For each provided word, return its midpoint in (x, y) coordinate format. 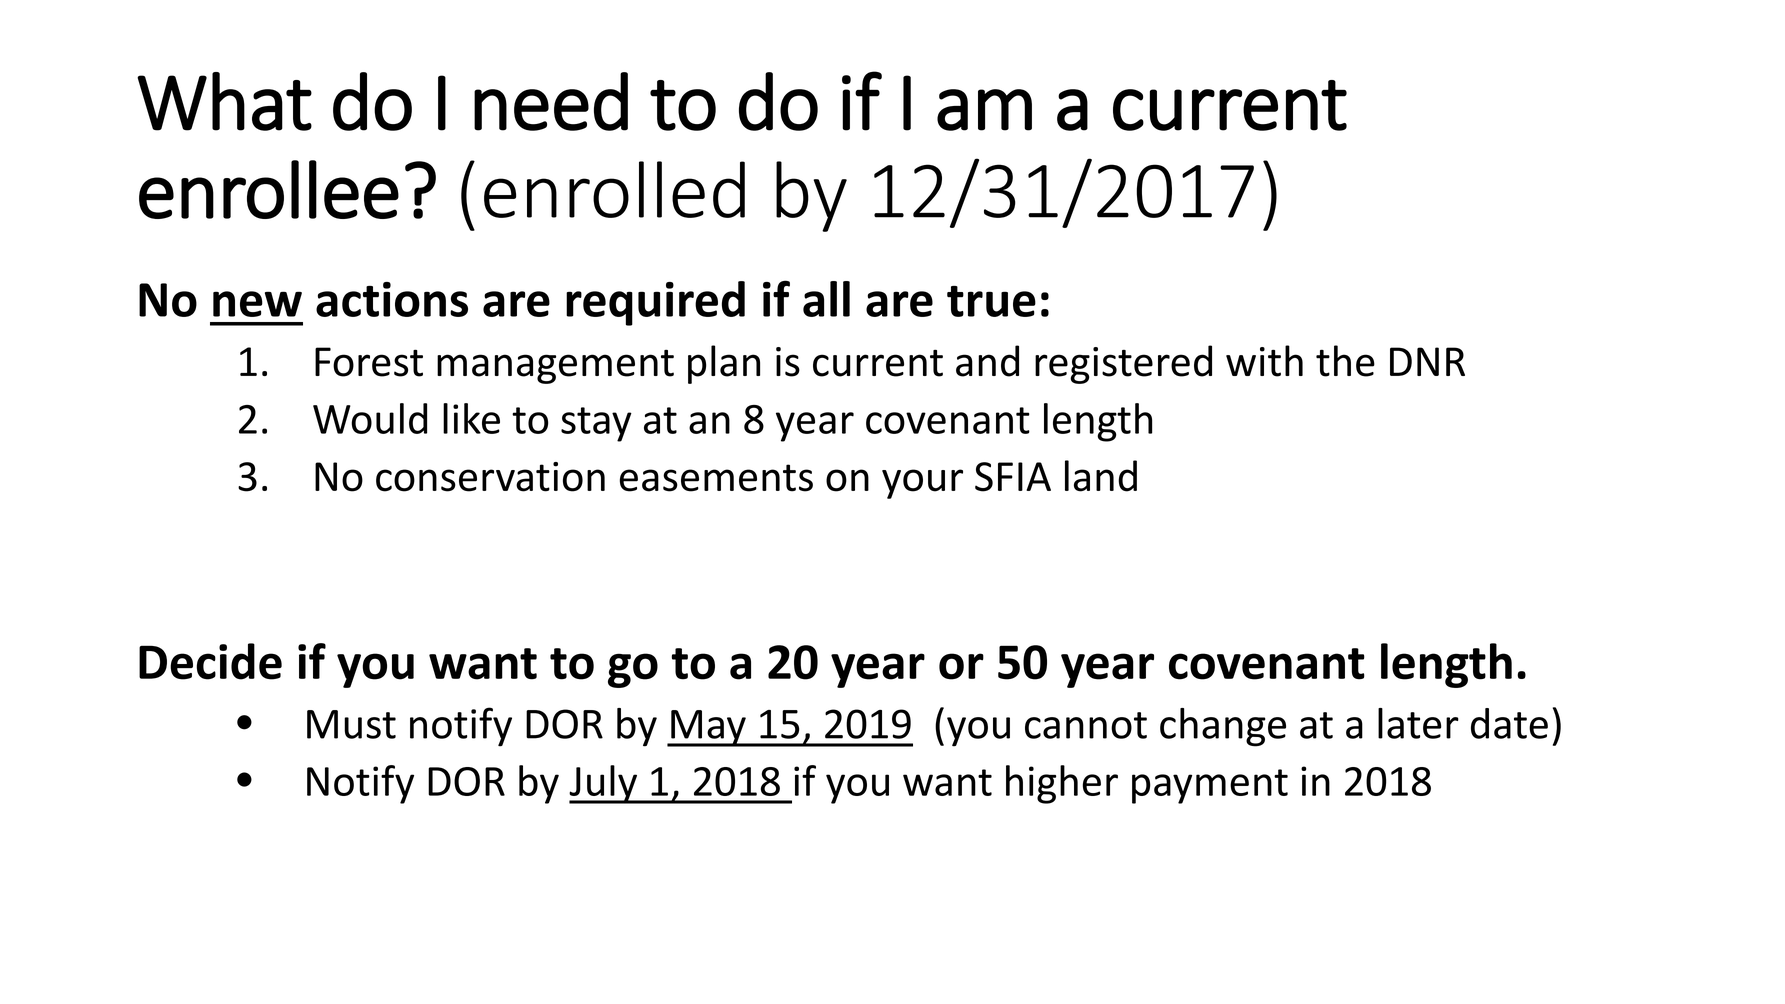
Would (370, 418)
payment (1210, 786)
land (1101, 476)
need (551, 101)
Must (351, 724)
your (922, 484)
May (708, 728)
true (991, 301)
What (224, 101)
